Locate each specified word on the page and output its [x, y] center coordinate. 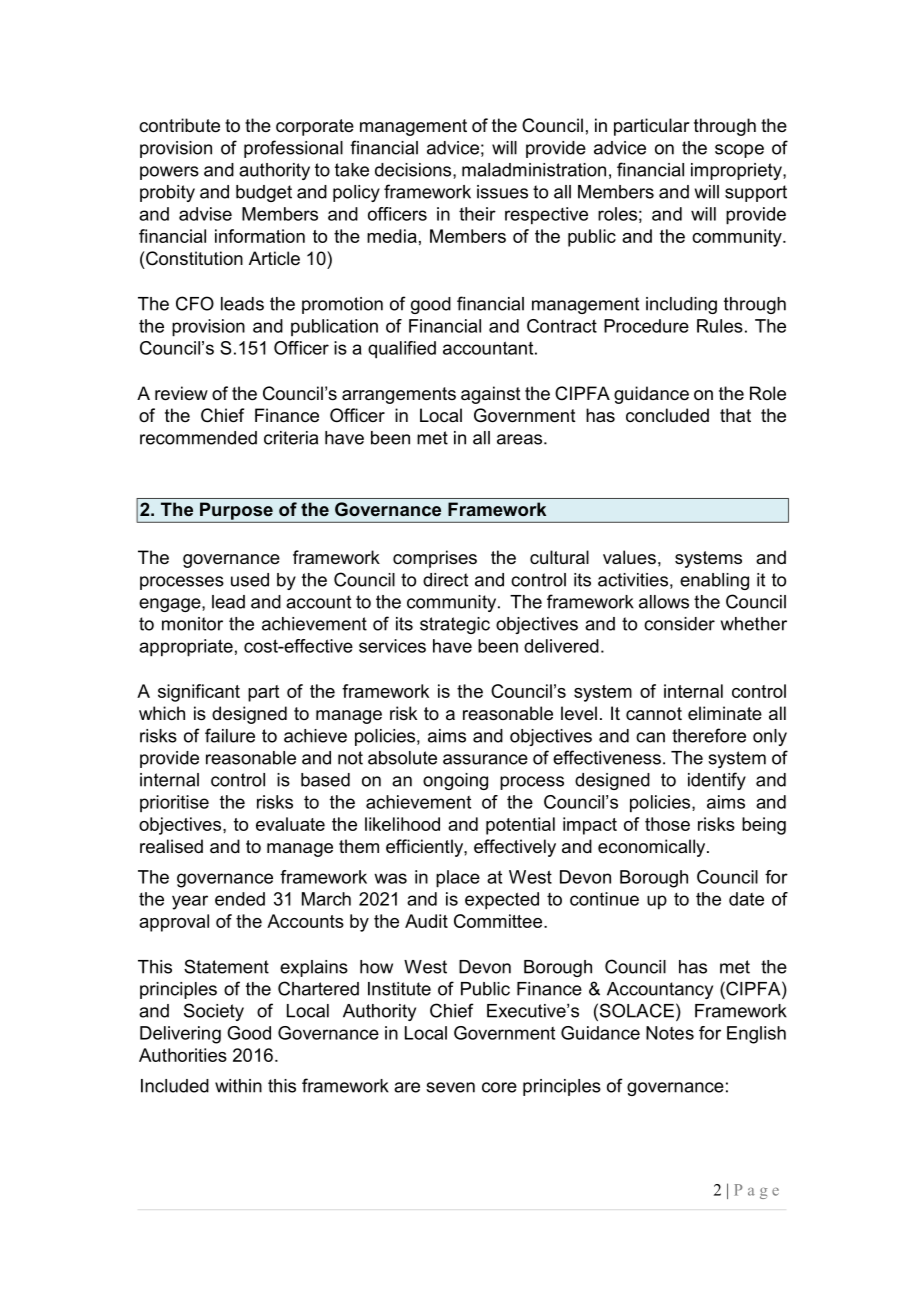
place [458, 879]
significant [199, 693]
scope [739, 151]
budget [264, 193]
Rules [720, 326]
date [746, 899]
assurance [485, 759]
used [250, 580]
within [238, 1086]
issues [502, 192]
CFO [195, 303]
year [190, 902]
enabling [714, 581]
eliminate [725, 713]
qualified [402, 350]
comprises [435, 559]
